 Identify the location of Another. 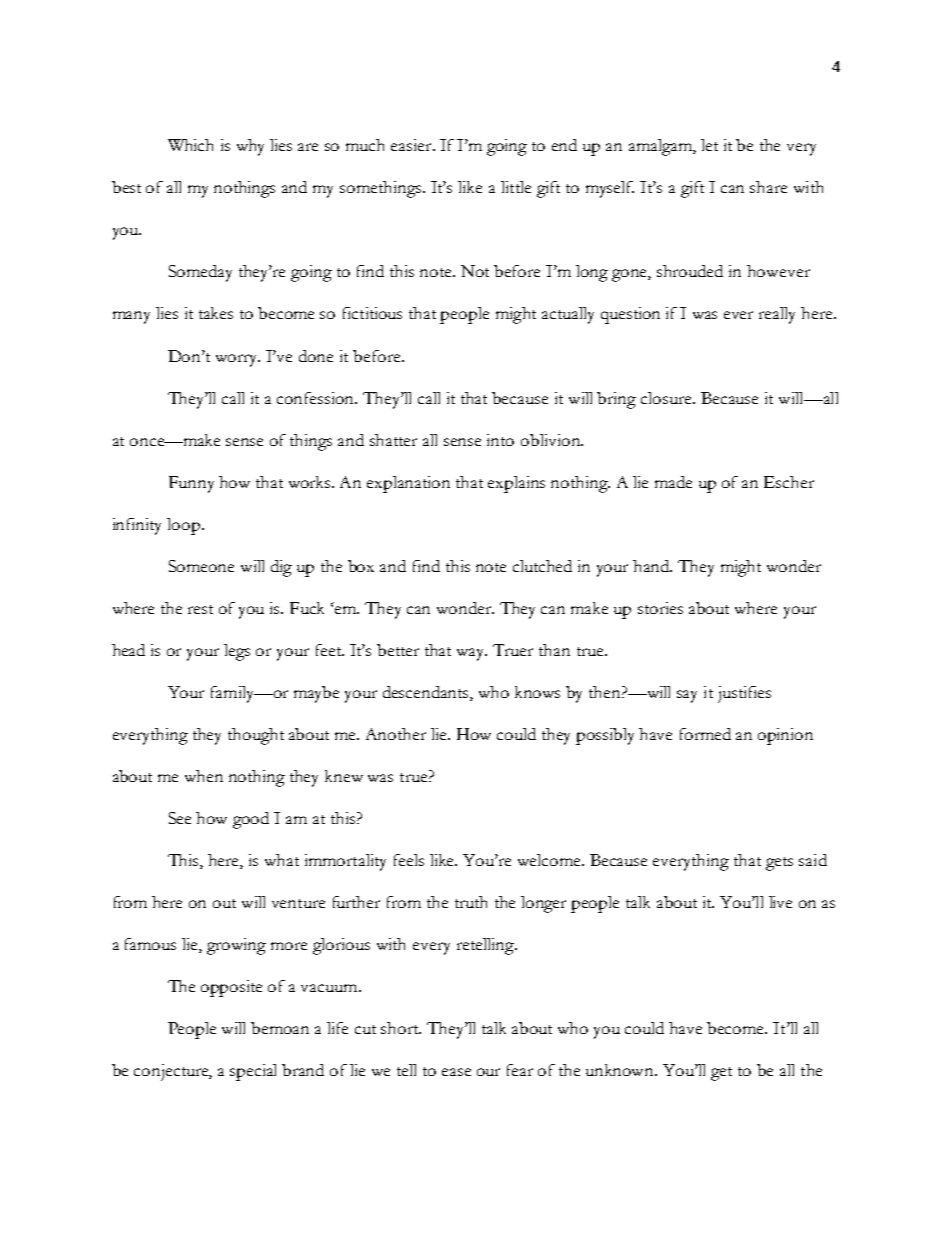
(396, 734).
